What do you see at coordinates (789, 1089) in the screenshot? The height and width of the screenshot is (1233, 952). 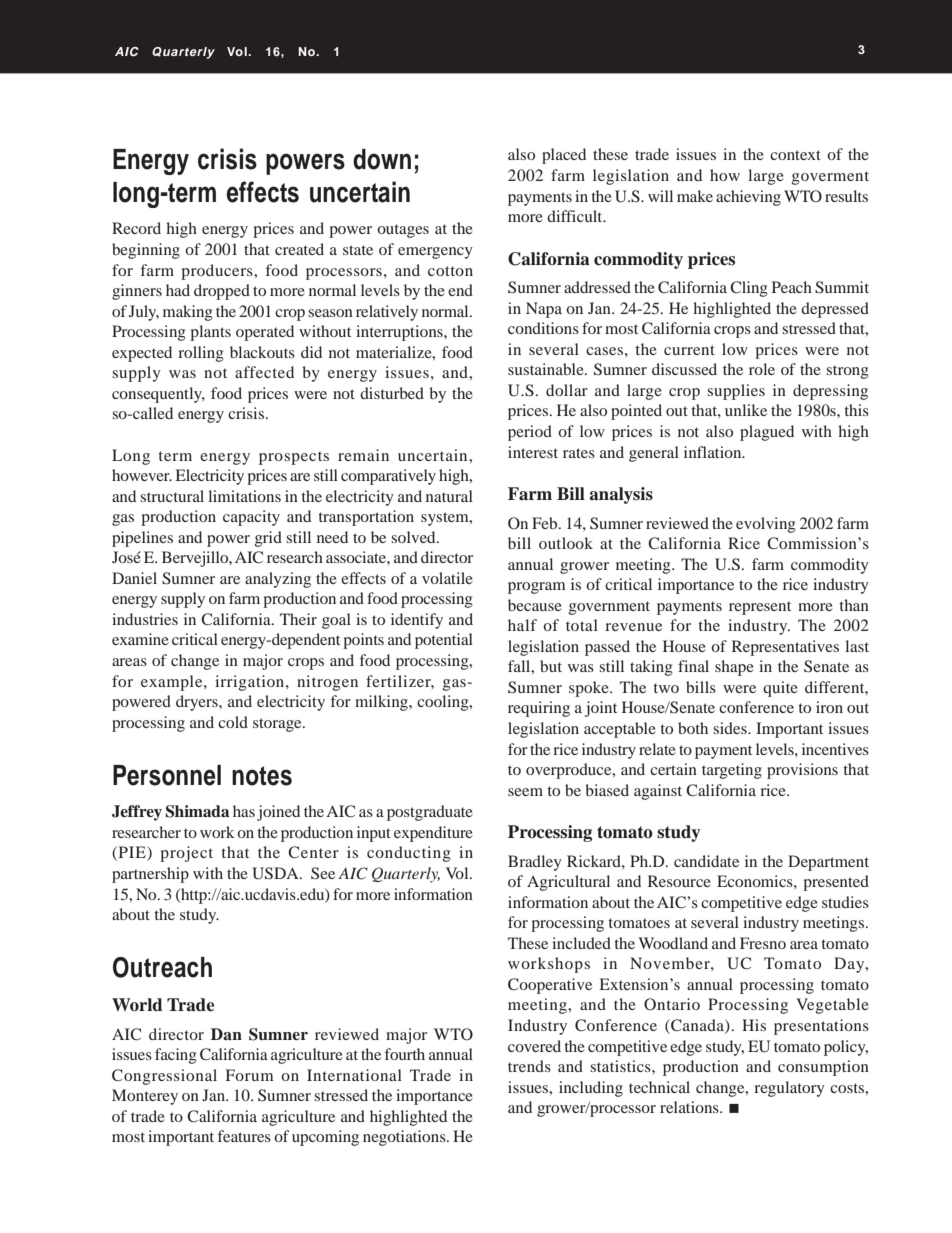 I see `regulatory` at bounding box center [789, 1089].
